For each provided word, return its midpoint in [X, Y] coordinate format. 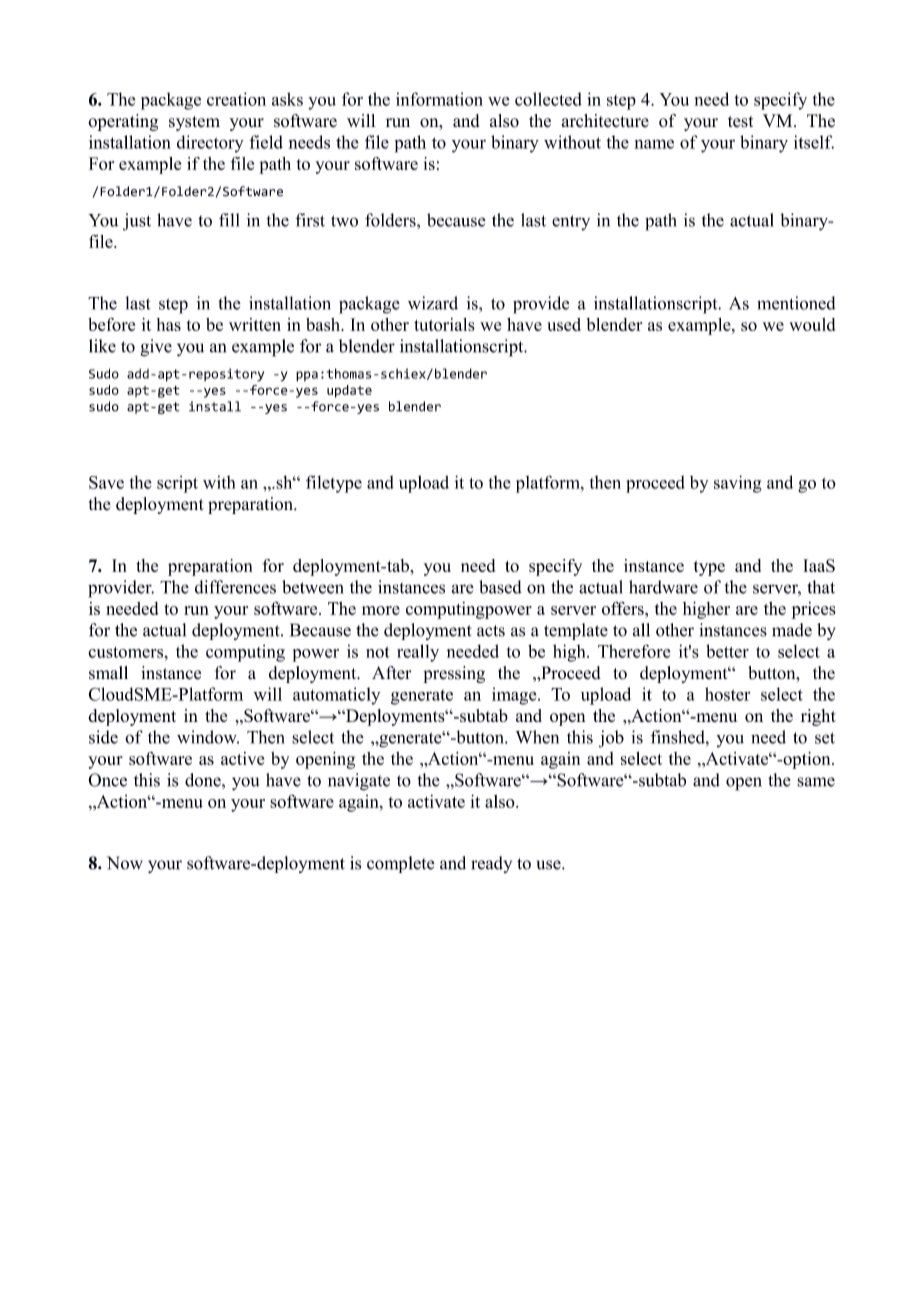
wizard [433, 303]
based [500, 587]
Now [125, 863]
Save [106, 482]
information [439, 99]
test [740, 122]
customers [127, 652]
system [194, 123]
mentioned [796, 303]
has [169, 324]
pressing [454, 674]
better [727, 651]
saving [738, 484]
